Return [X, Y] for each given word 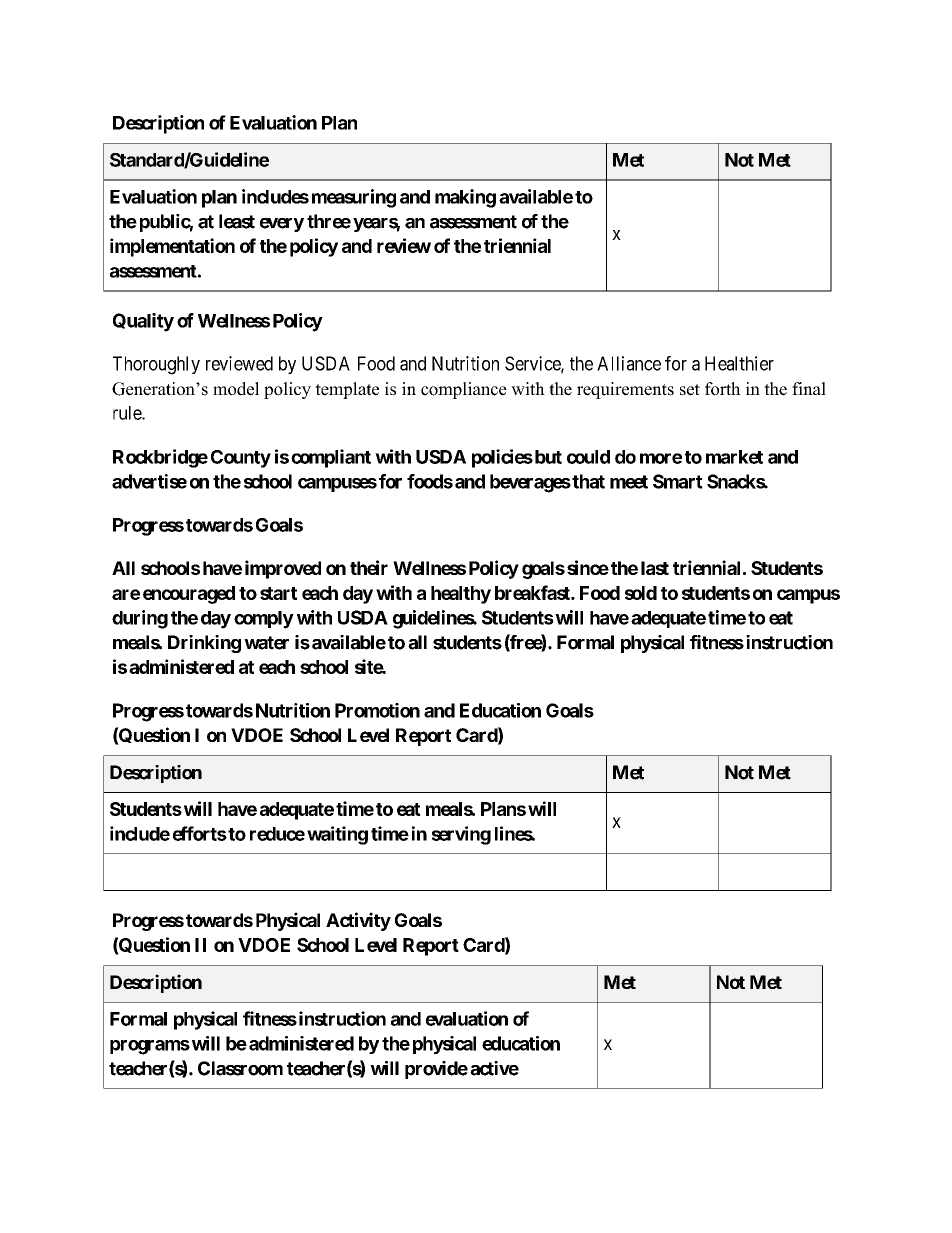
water [266, 643]
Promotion [377, 710]
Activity [358, 921]
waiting [337, 835]
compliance [464, 390]
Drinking [204, 644]
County [241, 459]
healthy [461, 595]
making [465, 198]
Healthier [739, 363]
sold [641, 593]
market [734, 457]
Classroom [240, 1068]
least [237, 221]
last [655, 568]
